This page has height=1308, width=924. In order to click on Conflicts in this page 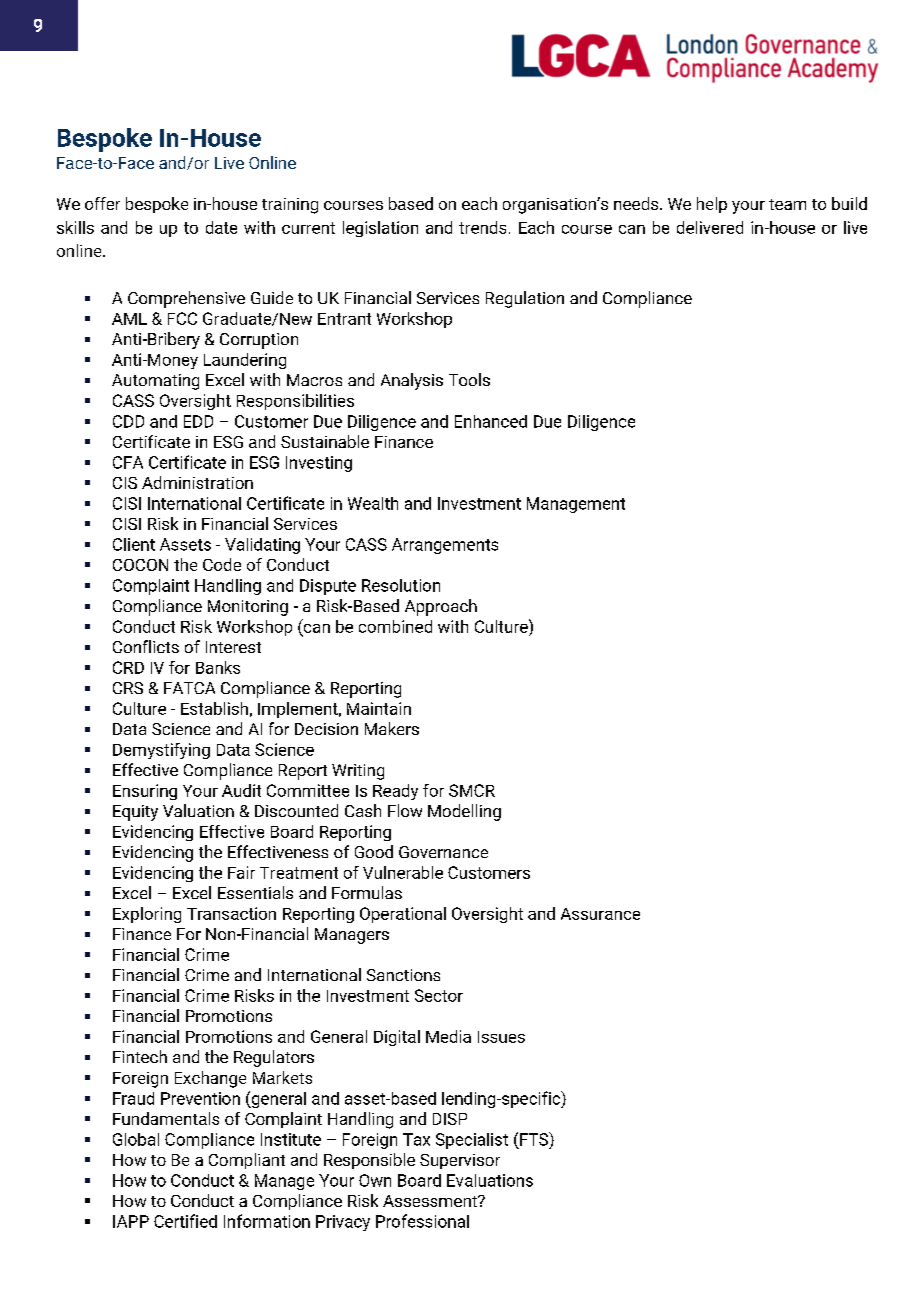, I will do `click(146, 646)`.
